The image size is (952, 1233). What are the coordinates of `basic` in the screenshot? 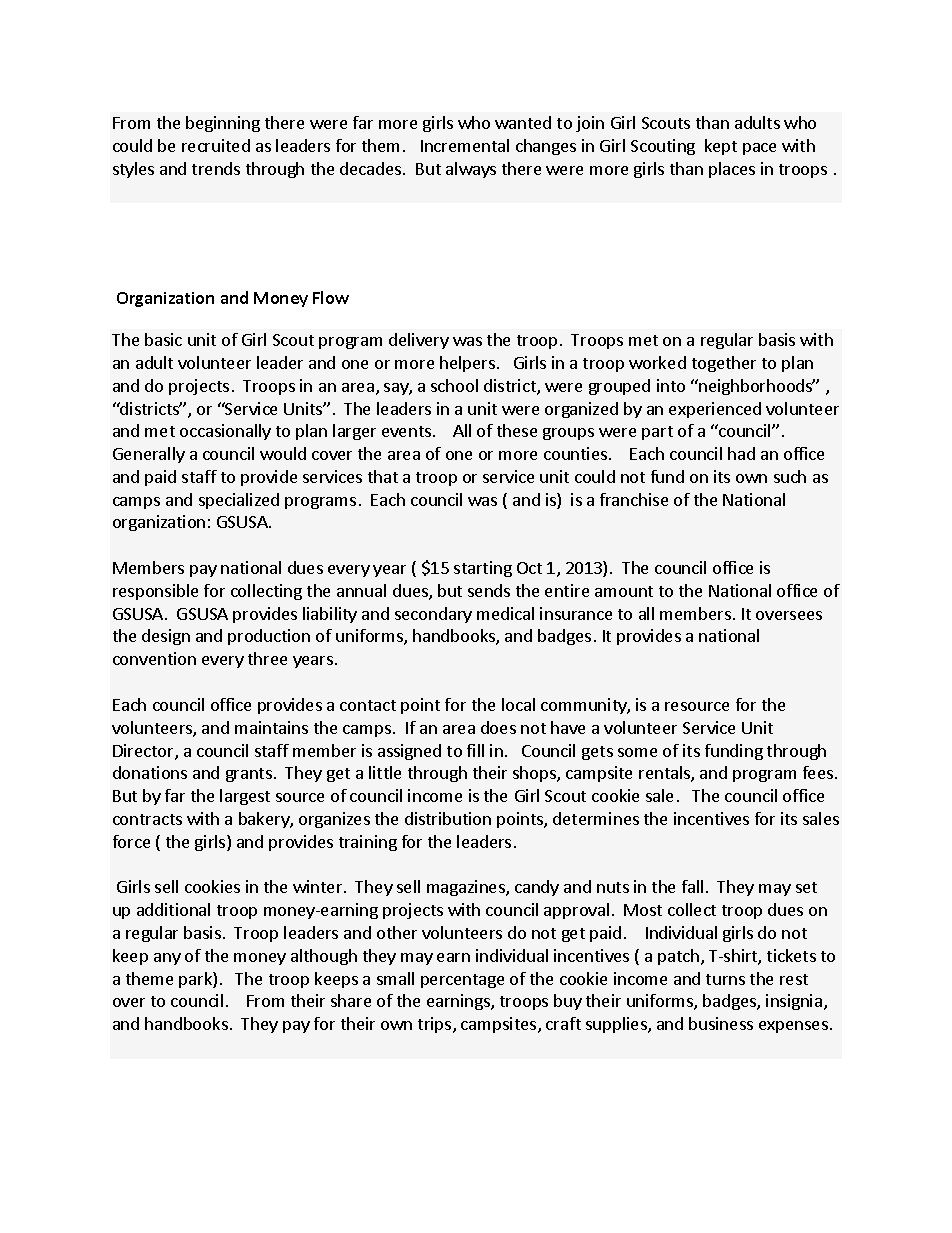 It's located at (163, 339).
